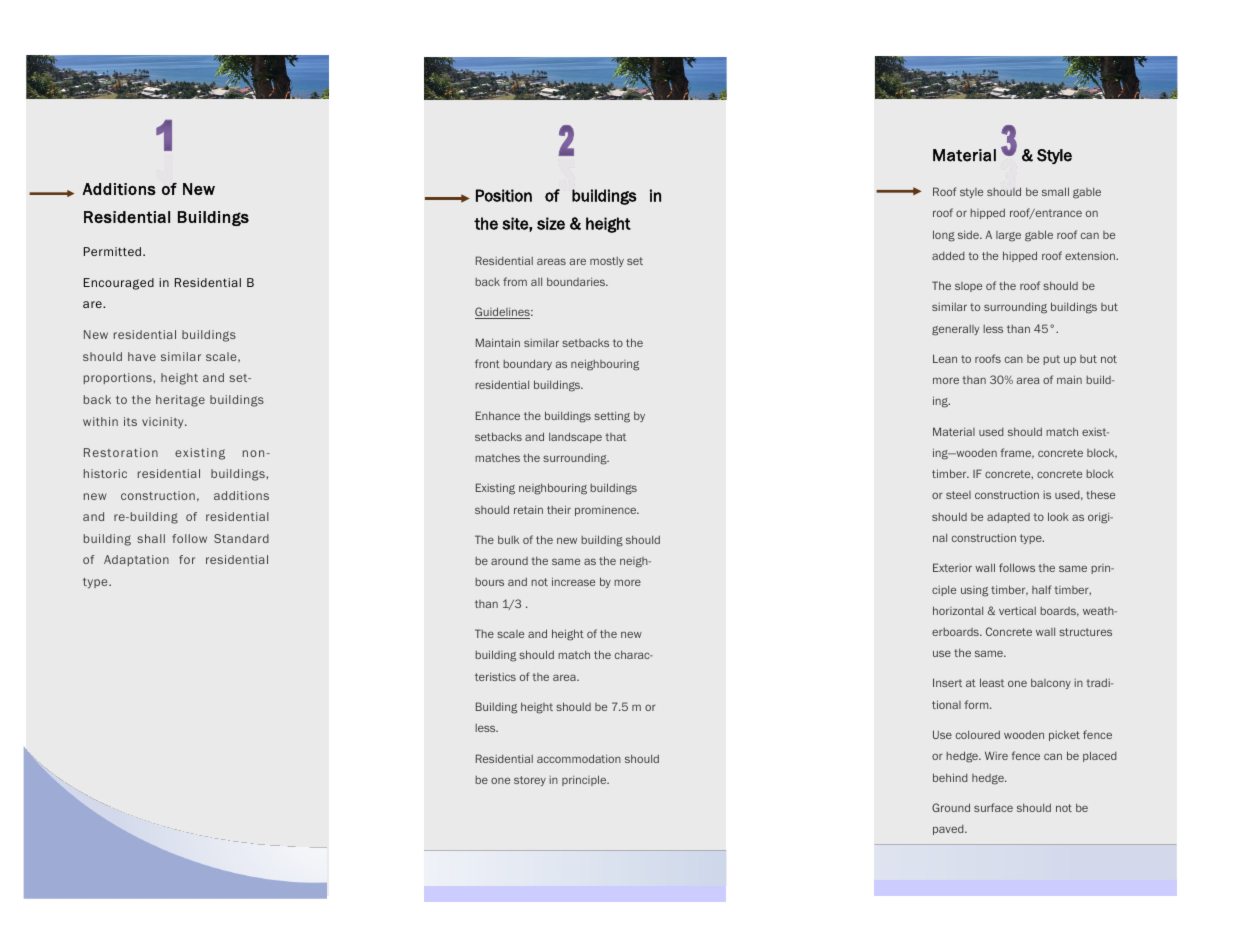  I want to click on increase, so click(573, 581).
